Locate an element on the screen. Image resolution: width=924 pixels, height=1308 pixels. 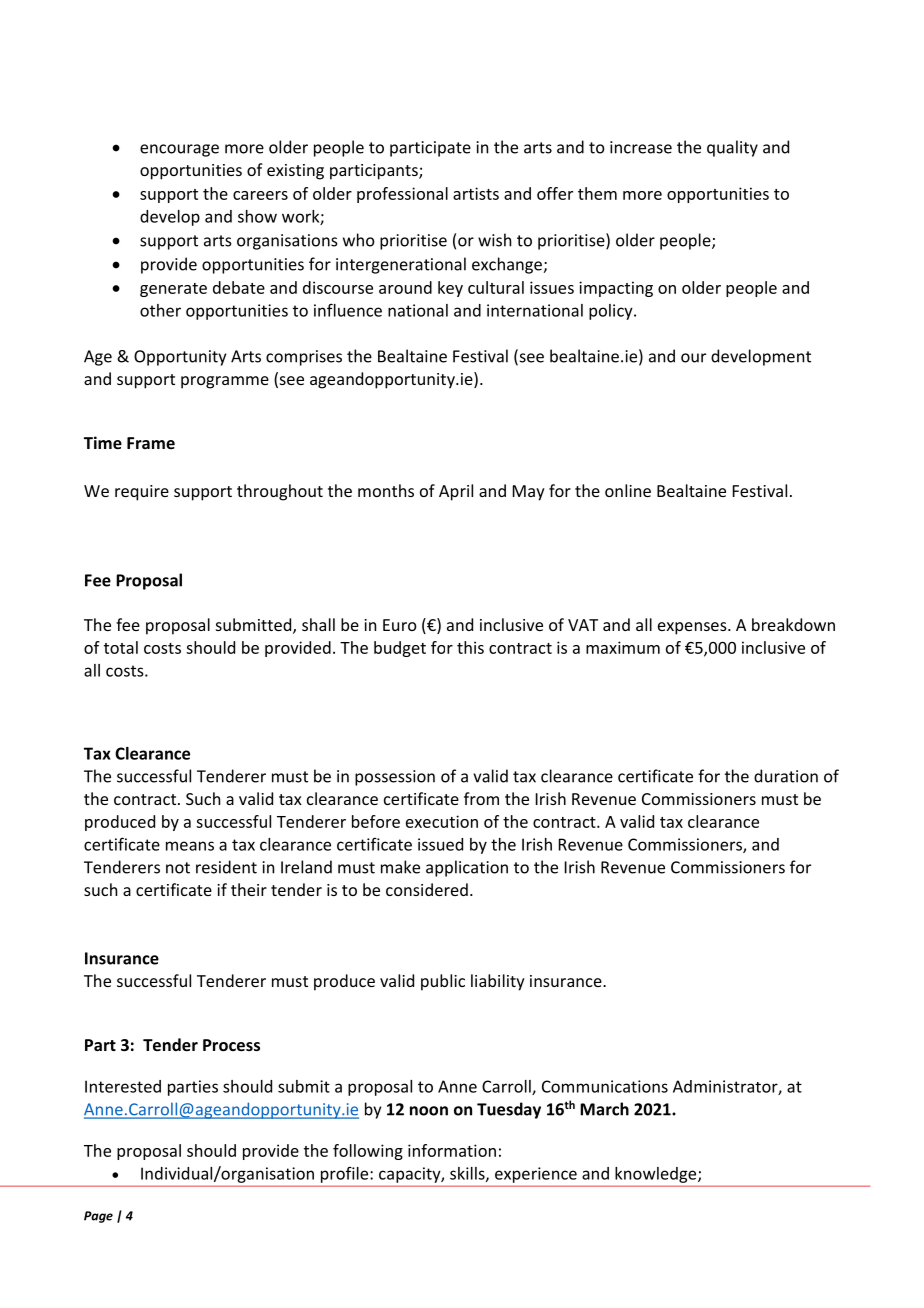
encourage is located at coordinates (179, 150).
